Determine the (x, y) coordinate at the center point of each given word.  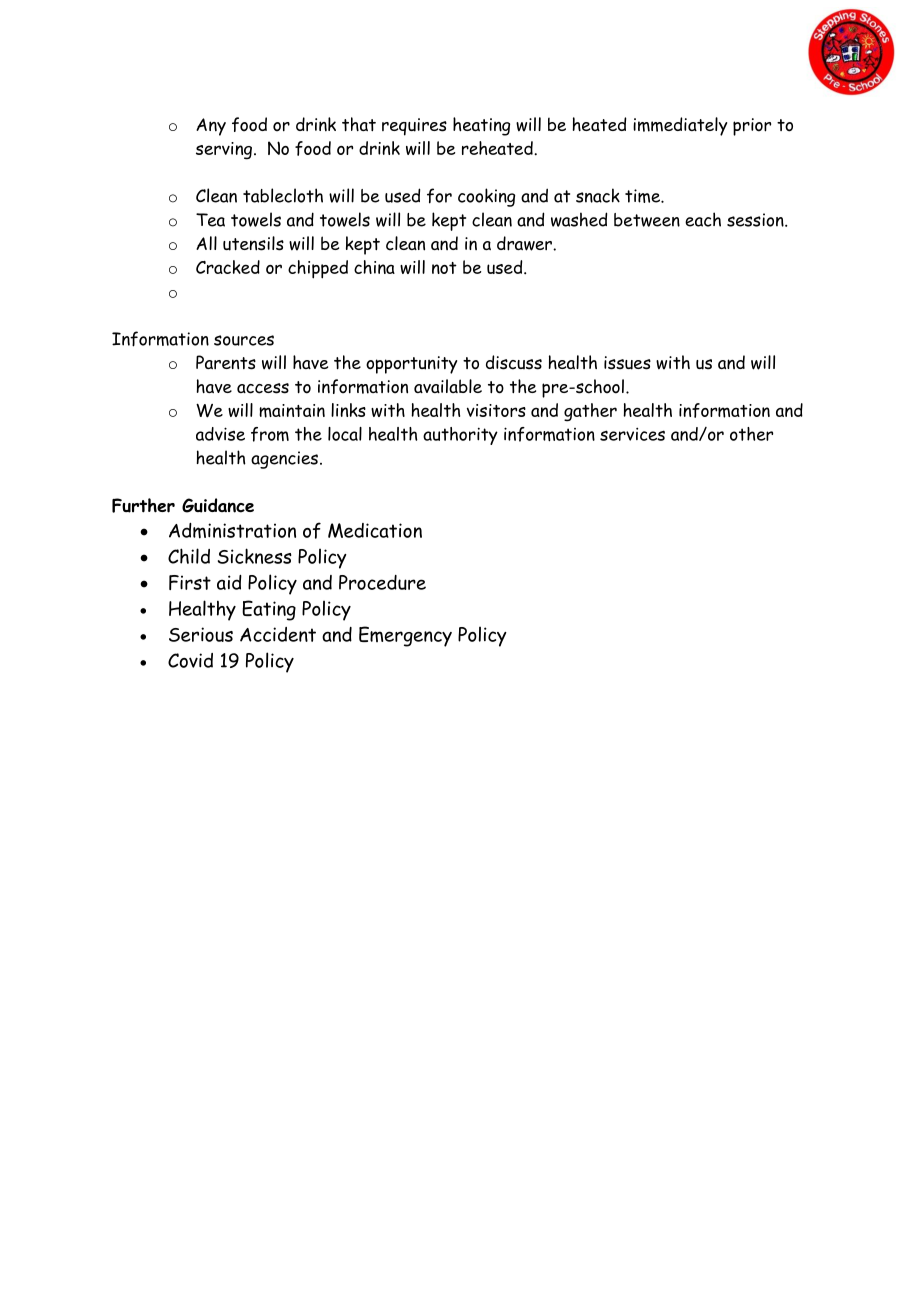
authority (460, 436)
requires (414, 127)
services (632, 434)
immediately (680, 126)
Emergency (405, 636)
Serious (201, 634)
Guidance (218, 505)
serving (225, 151)
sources (244, 340)
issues (627, 363)
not (444, 268)
